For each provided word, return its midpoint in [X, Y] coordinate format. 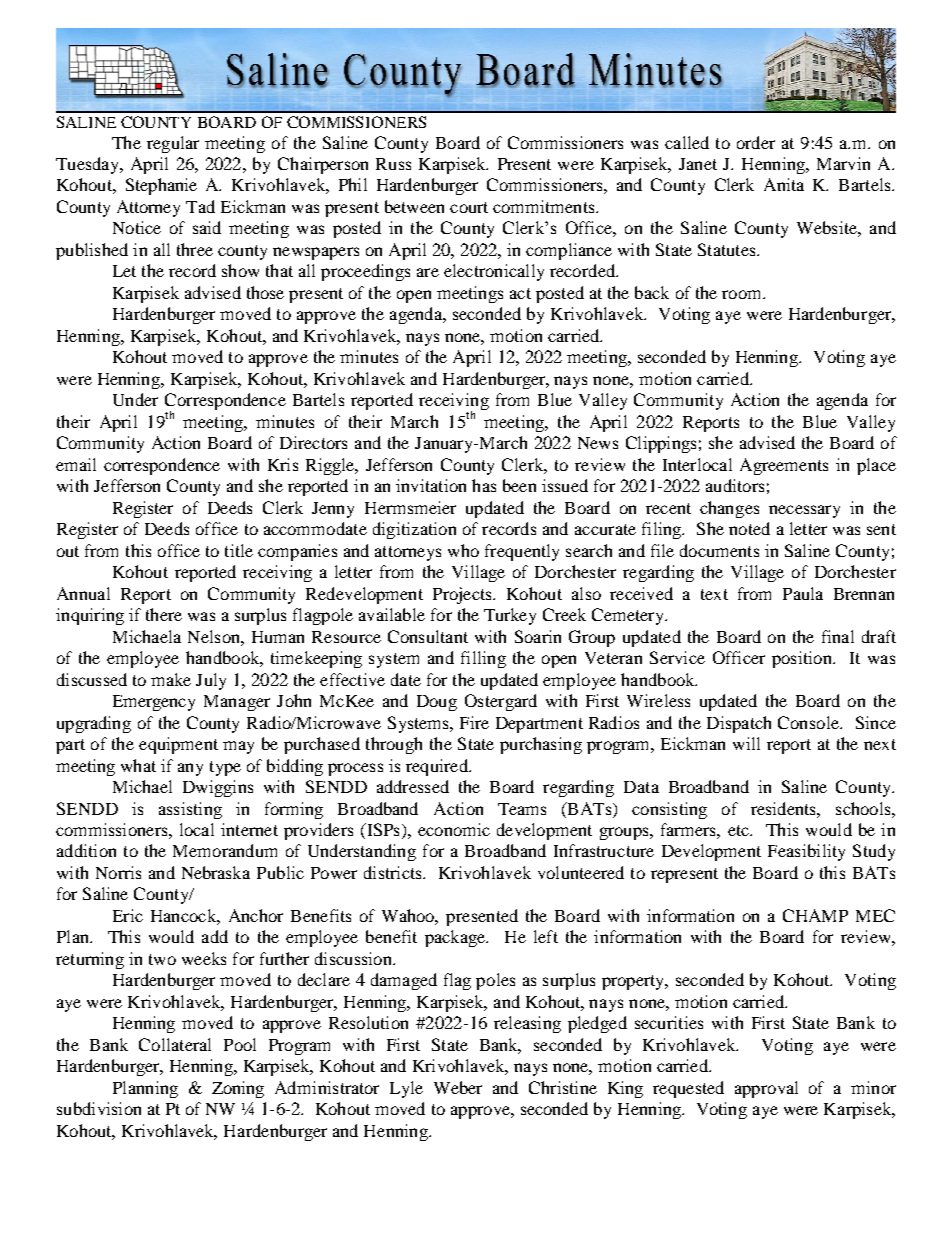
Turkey [510, 616]
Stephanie [161, 186]
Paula [803, 593]
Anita [784, 184]
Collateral [175, 1044]
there [164, 614]
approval [766, 1089]
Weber [458, 1087]
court [469, 207]
